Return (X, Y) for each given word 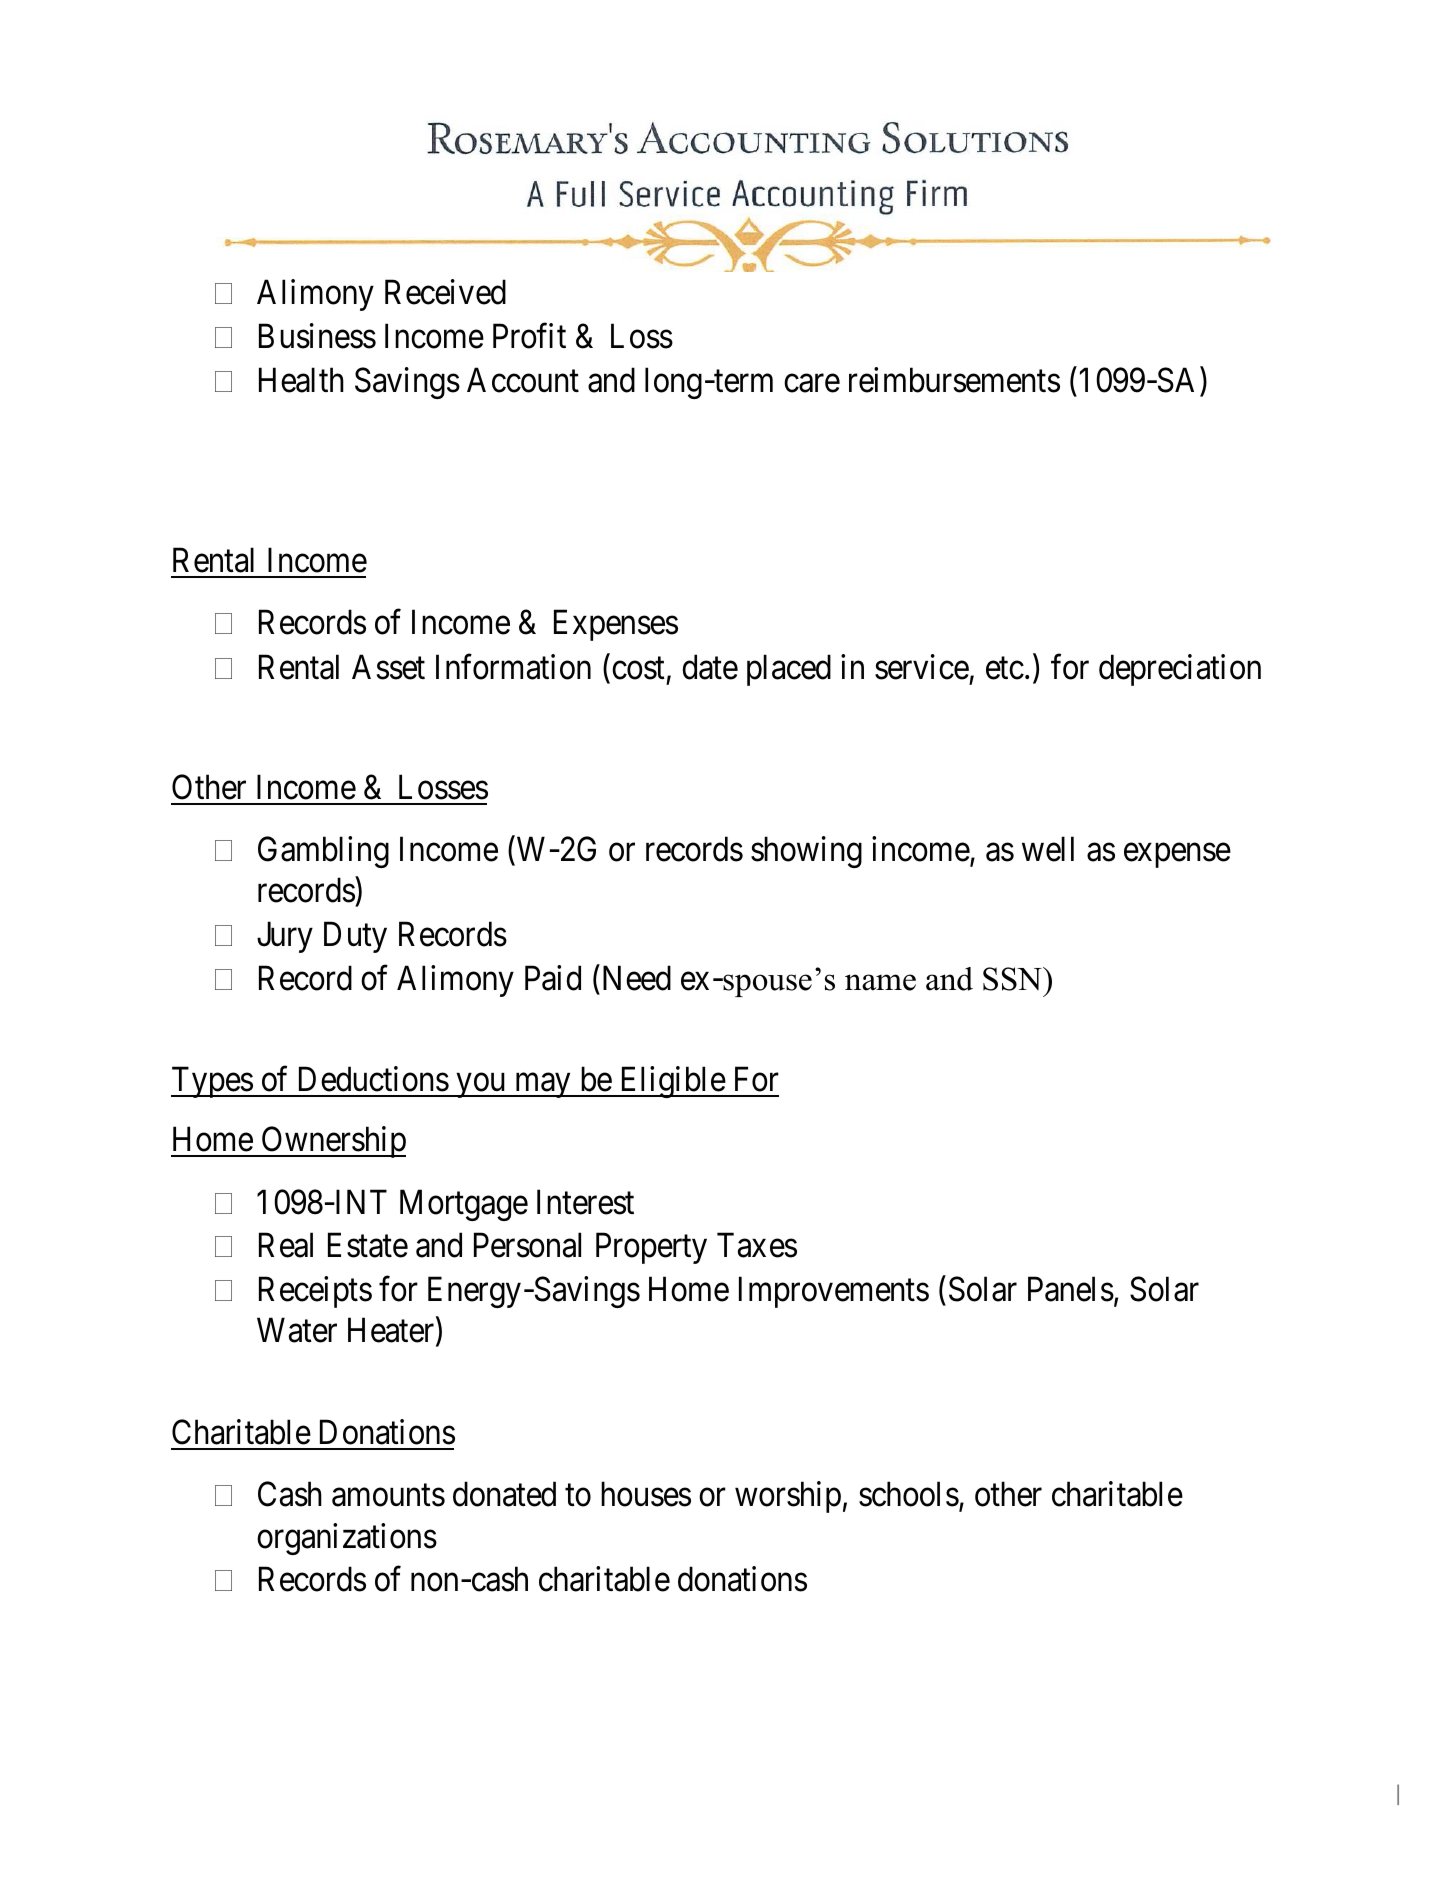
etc (1005, 668)
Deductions (374, 1079)
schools (909, 1494)
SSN (1013, 979)
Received (445, 292)
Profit (529, 336)
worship (788, 1497)
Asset (388, 667)
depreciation (1180, 670)
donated (504, 1494)
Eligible (671, 1082)
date (710, 667)
